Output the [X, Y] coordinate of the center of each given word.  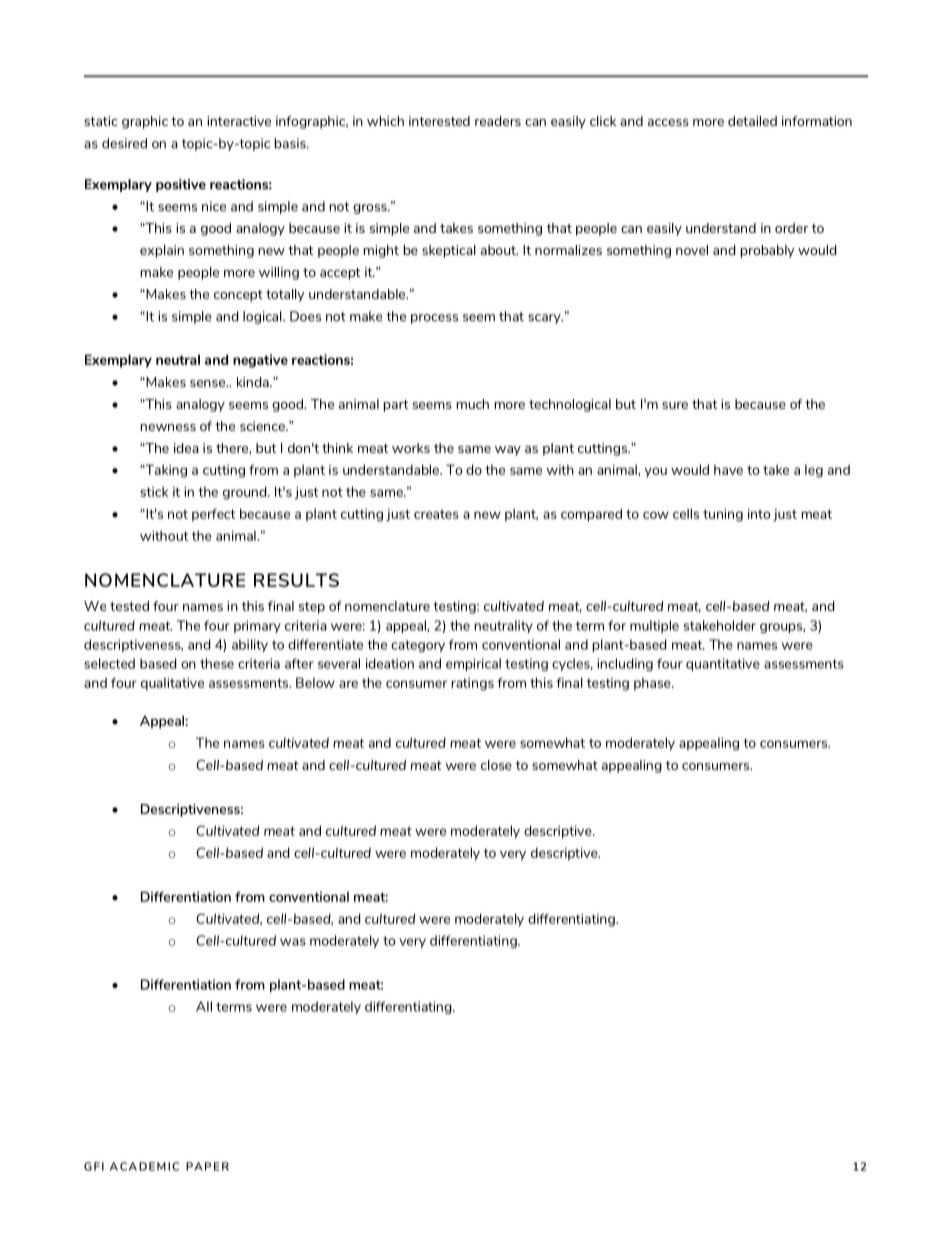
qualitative [172, 684]
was [293, 942]
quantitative [723, 664]
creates [436, 514]
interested [439, 121]
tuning [723, 515]
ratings [473, 684]
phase [653, 684]
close [496, 765]
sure [675, 405]
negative [260, 361]
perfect [213, 515]
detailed [752, 121]
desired [124, 143]
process [434, 319]
